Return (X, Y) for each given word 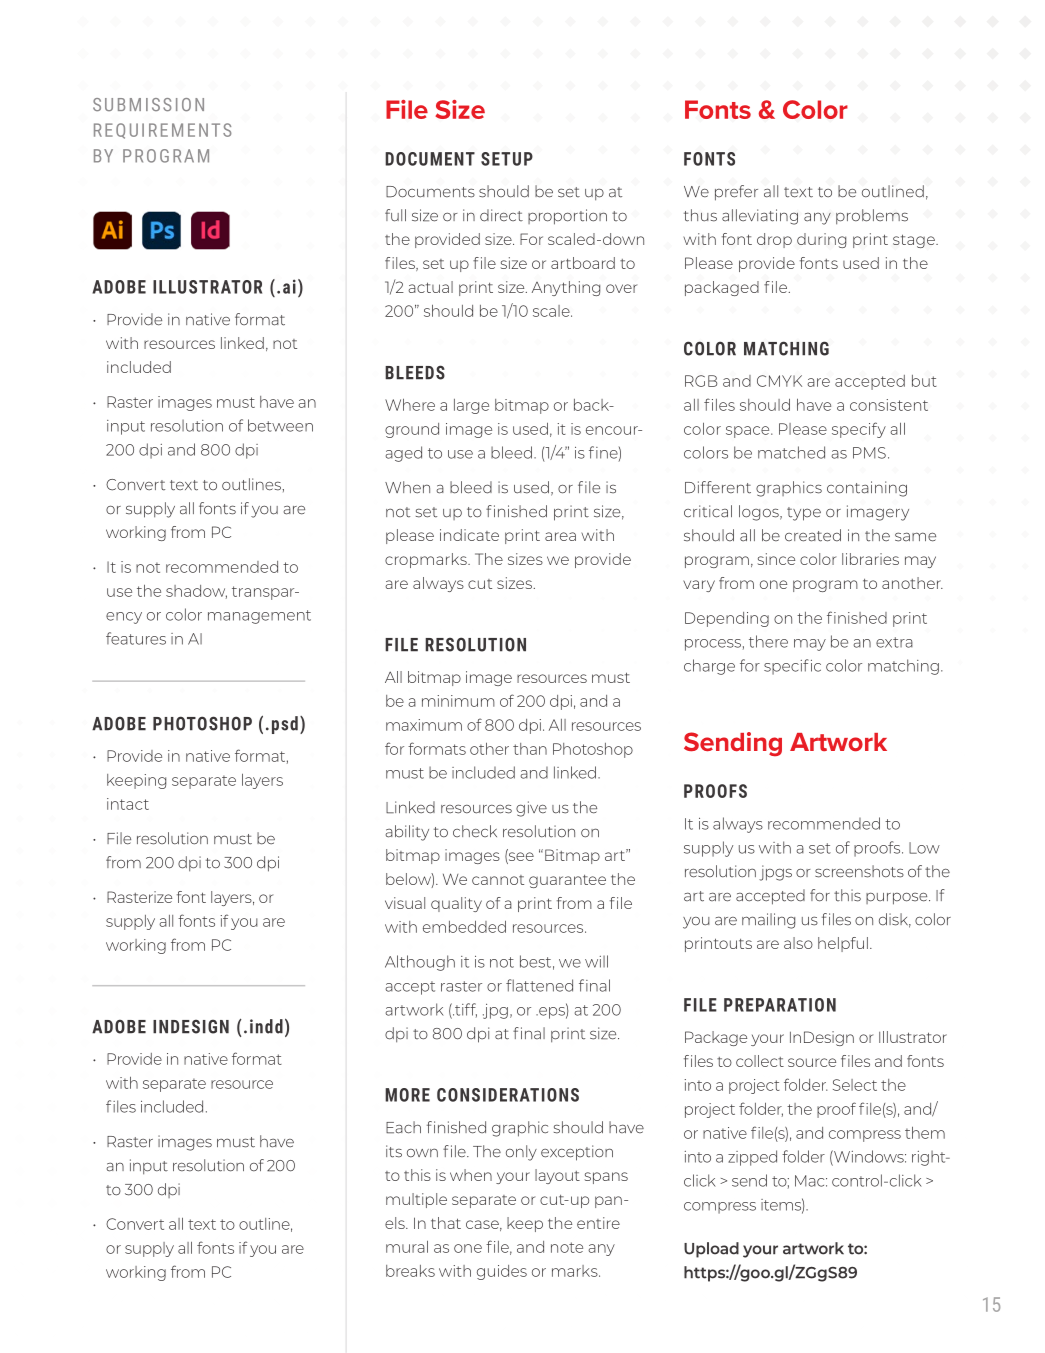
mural (407, 1247)
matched (791, 452)
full (395, 215)
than (530, 749)
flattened (539, 985)
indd (266, 1026)
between (280, 425)
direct (501, 215)
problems (872, 216)
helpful (843, 944)
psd (285, 725)
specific (792, 667)
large (471, 406)
